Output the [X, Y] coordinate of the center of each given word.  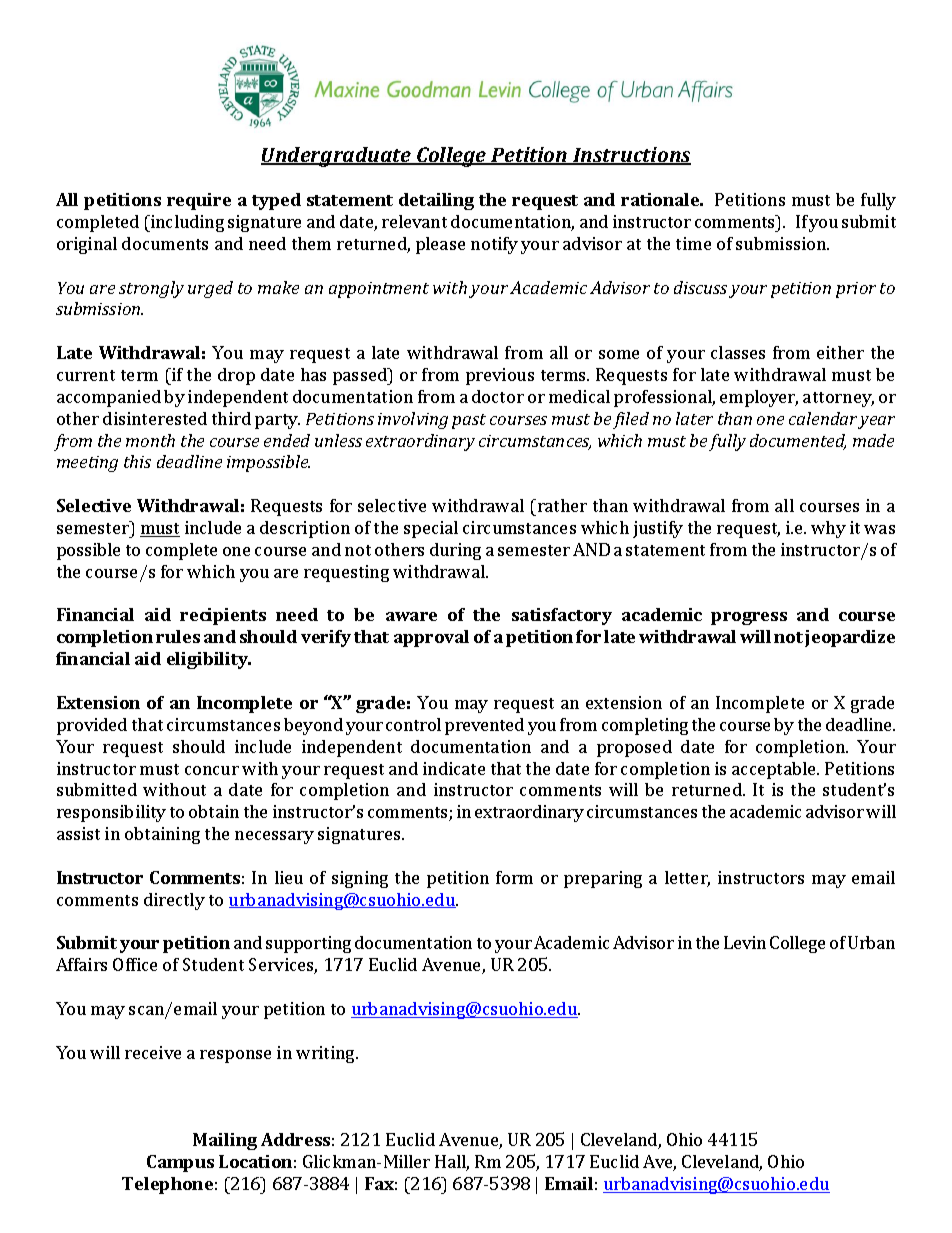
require [199, 201]
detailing [436, 201]
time [693, 243]
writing [326, 1054]
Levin [745, 942]
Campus [180, 1163]
